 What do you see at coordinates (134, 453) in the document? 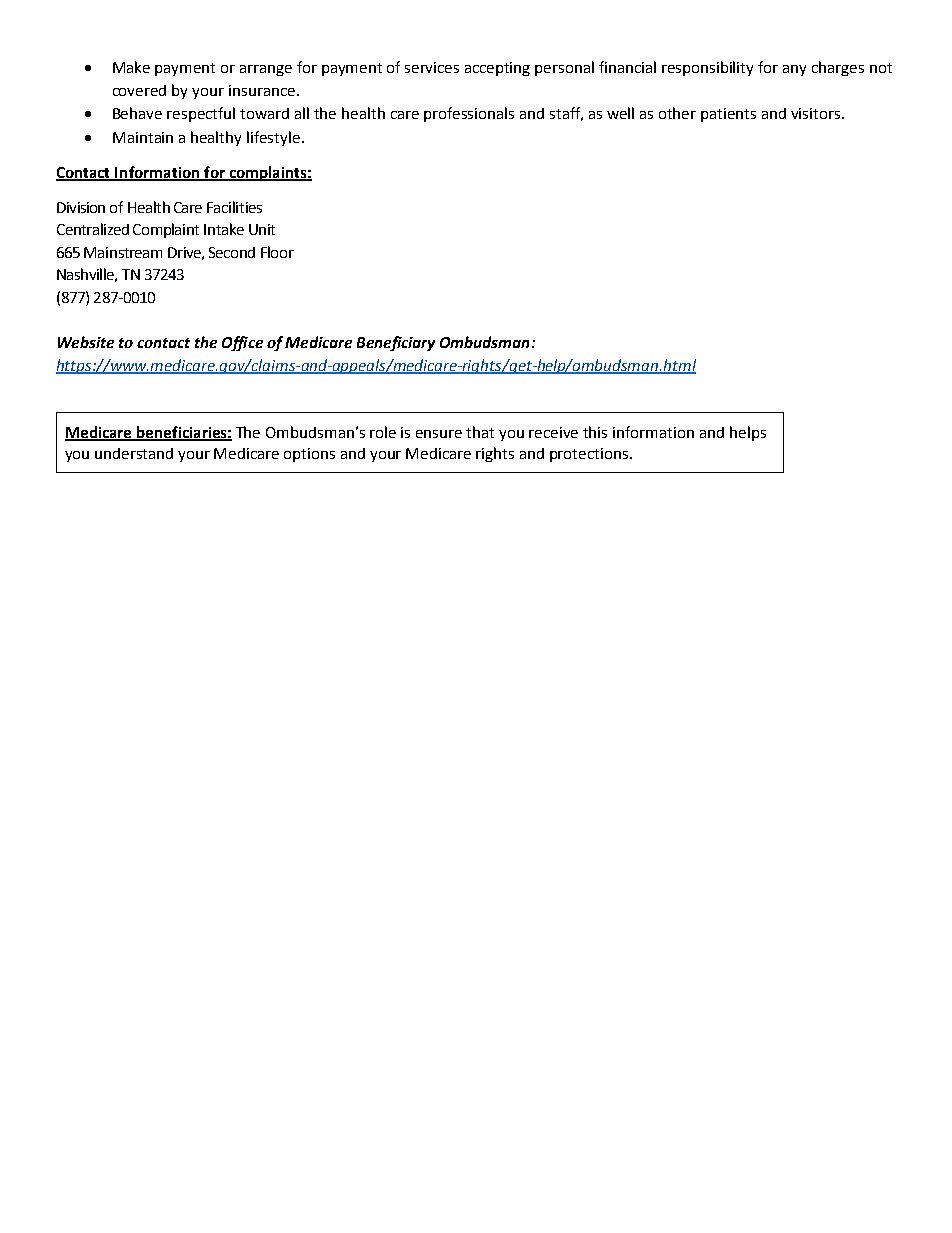
I see `understand` at bounding box center [134, 453].
